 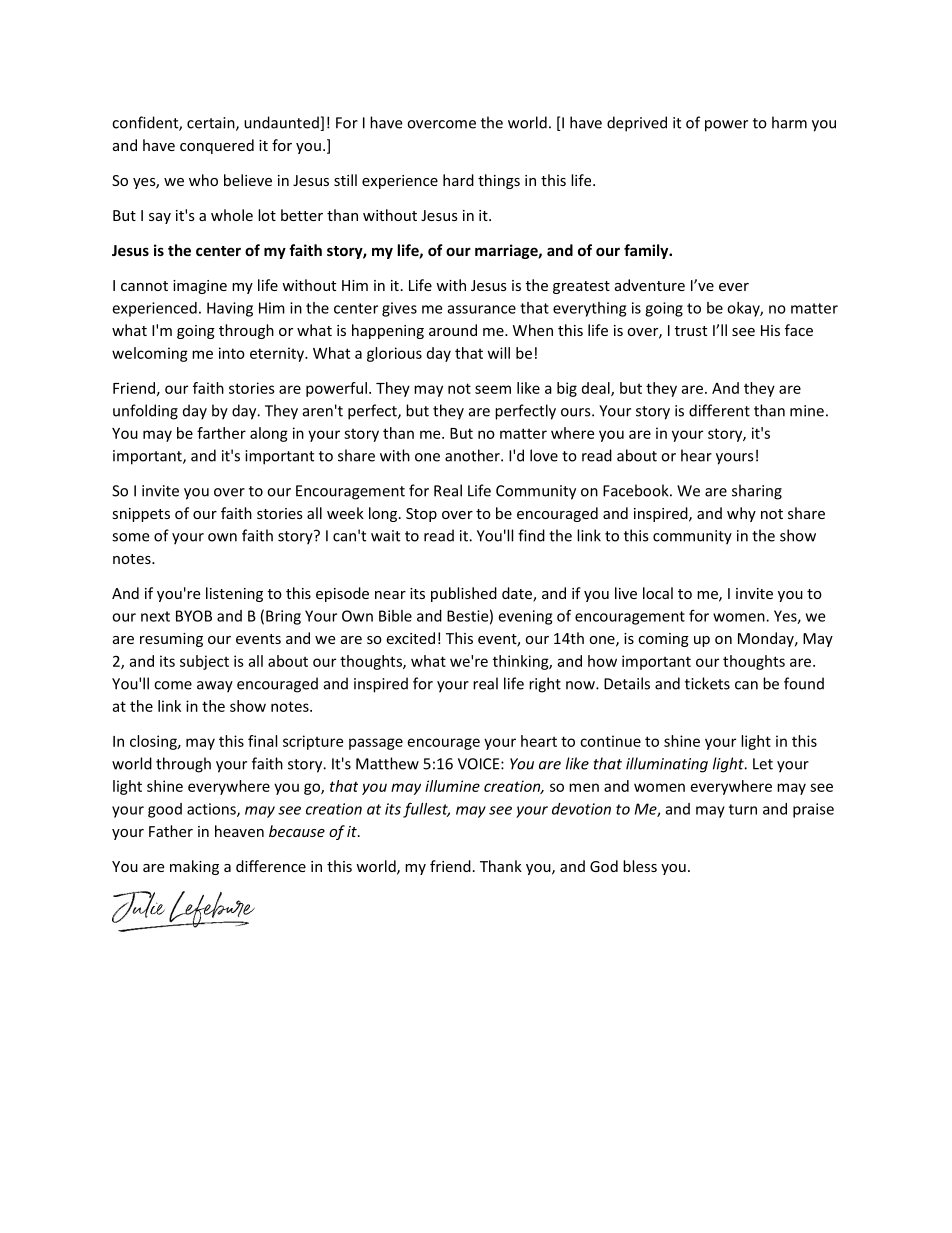 I want to click on seem, so click(x=493, y=389).
